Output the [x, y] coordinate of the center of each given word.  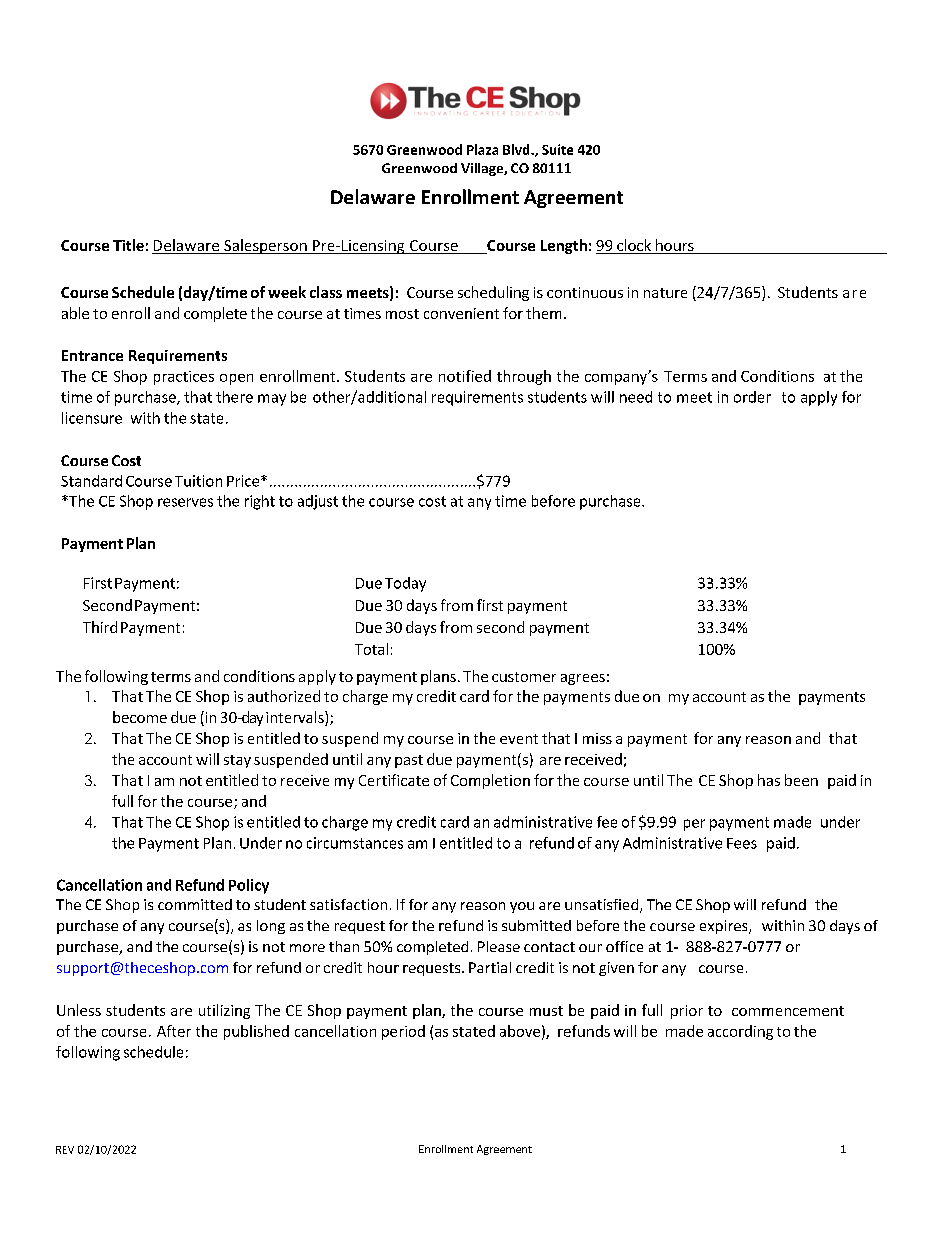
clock [634, 246]
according [740, 1032]
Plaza [482, 149]
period [403, 1032]
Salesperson [265, 246]
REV [65, 1150]
